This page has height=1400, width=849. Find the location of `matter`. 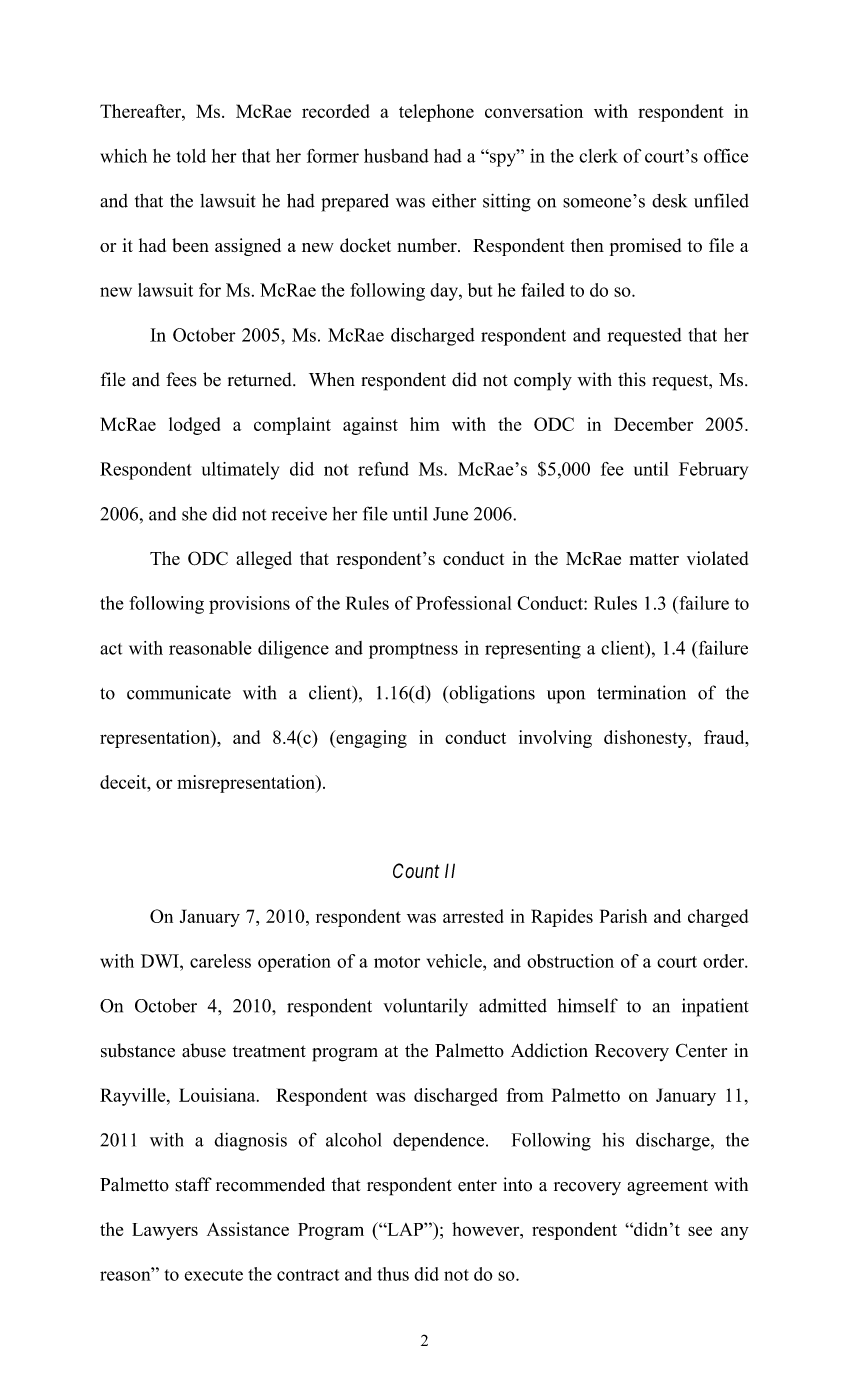

matter is located at coordinates (654, 559).
